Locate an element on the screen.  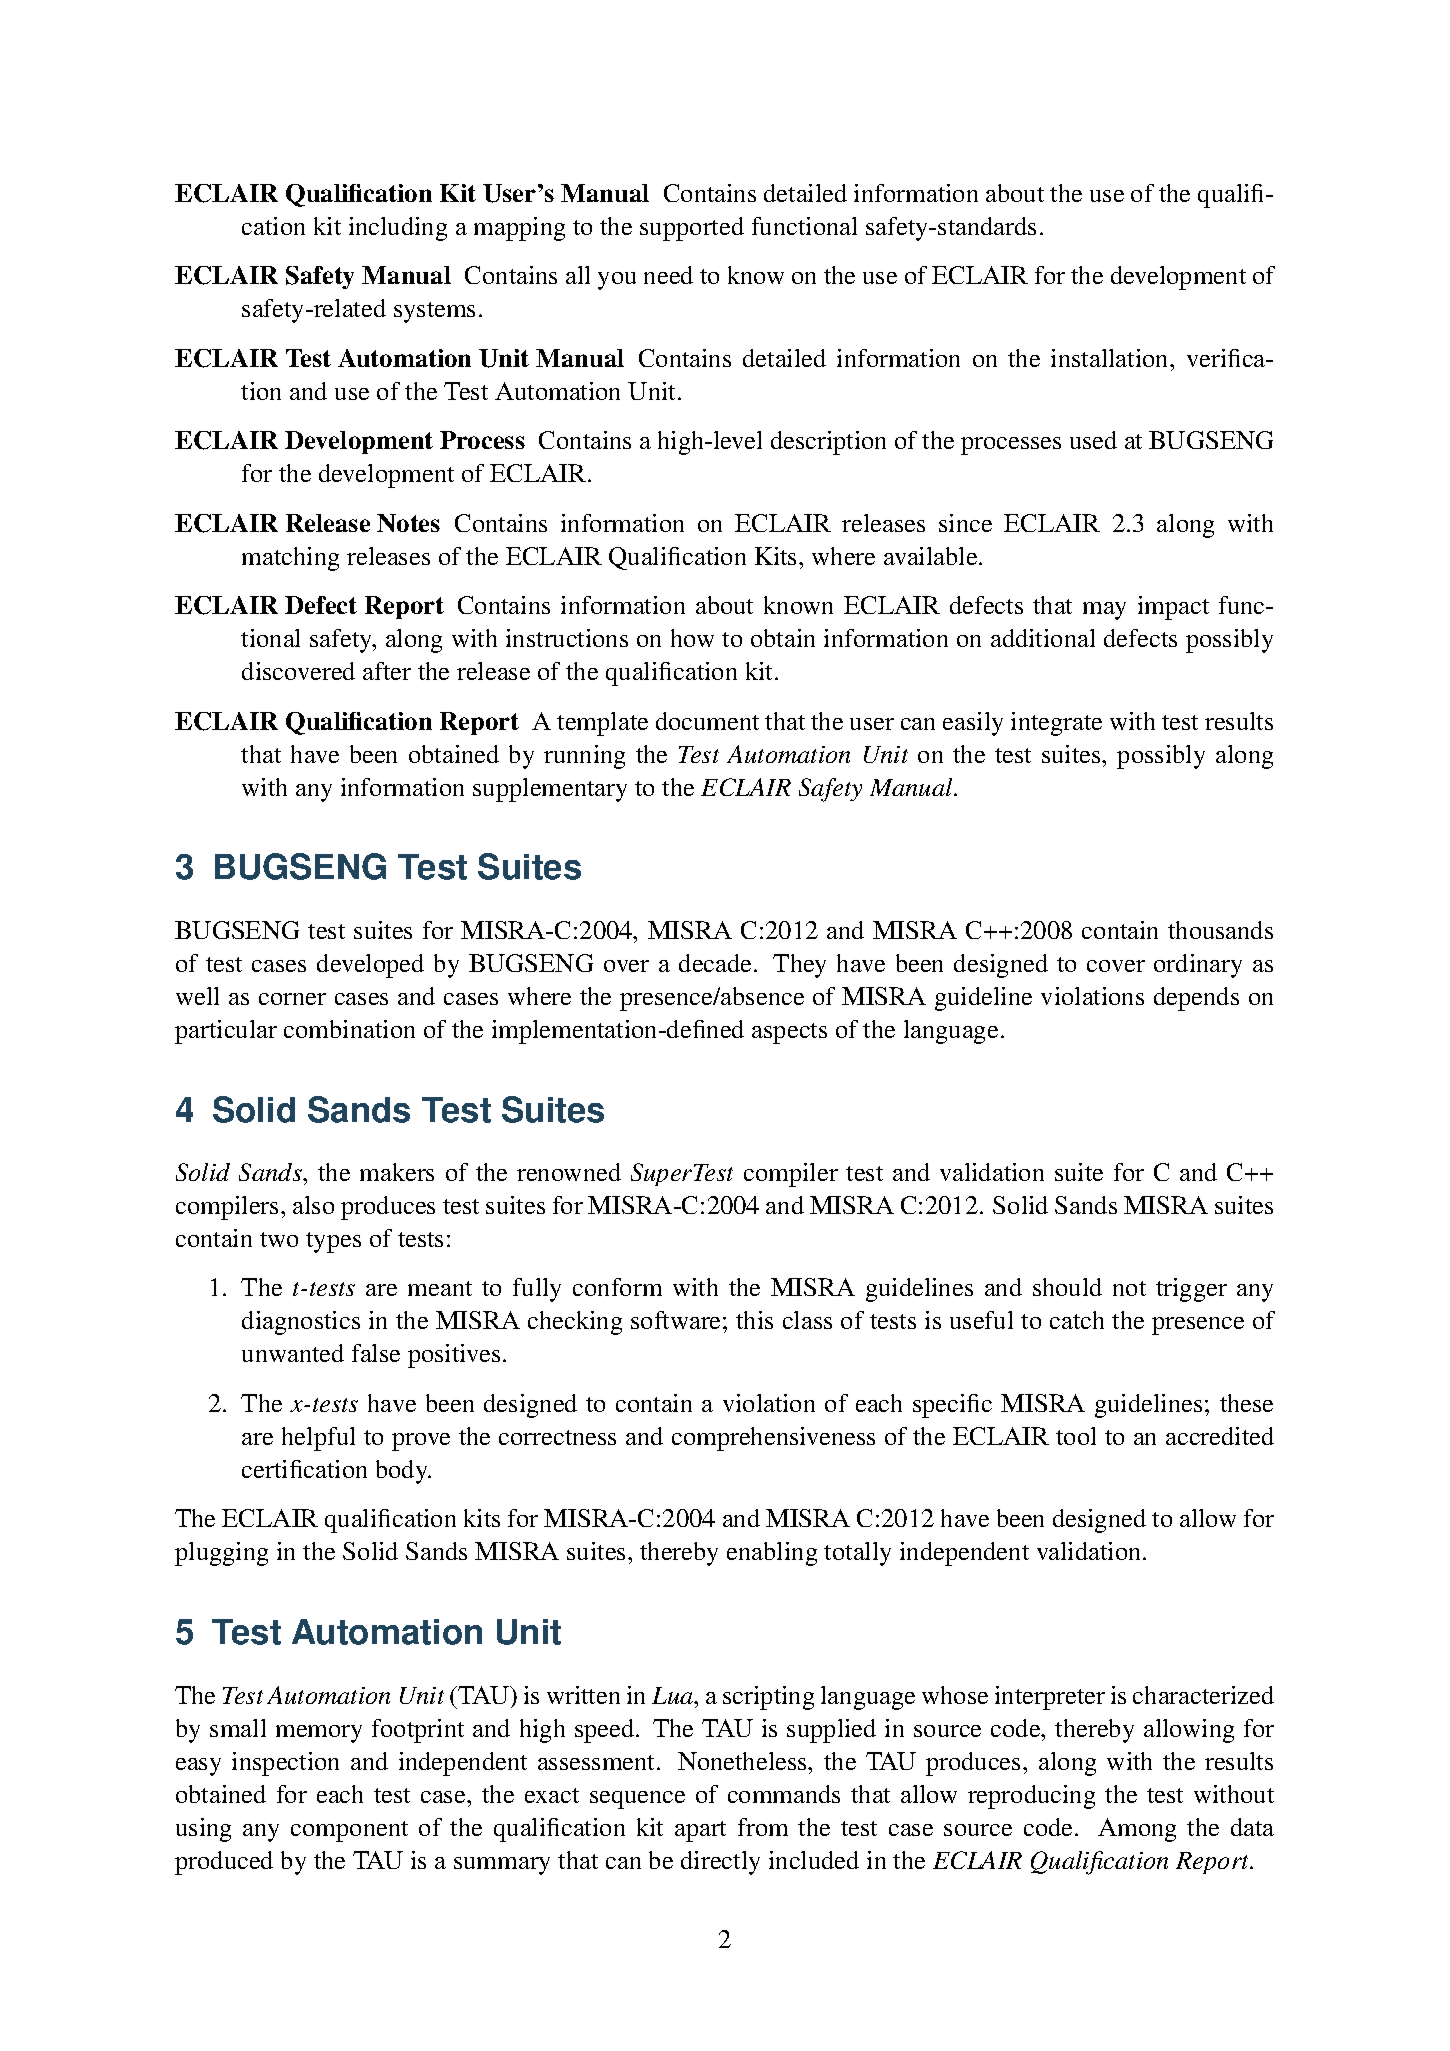
corner is located at coordinates (292, 999).
